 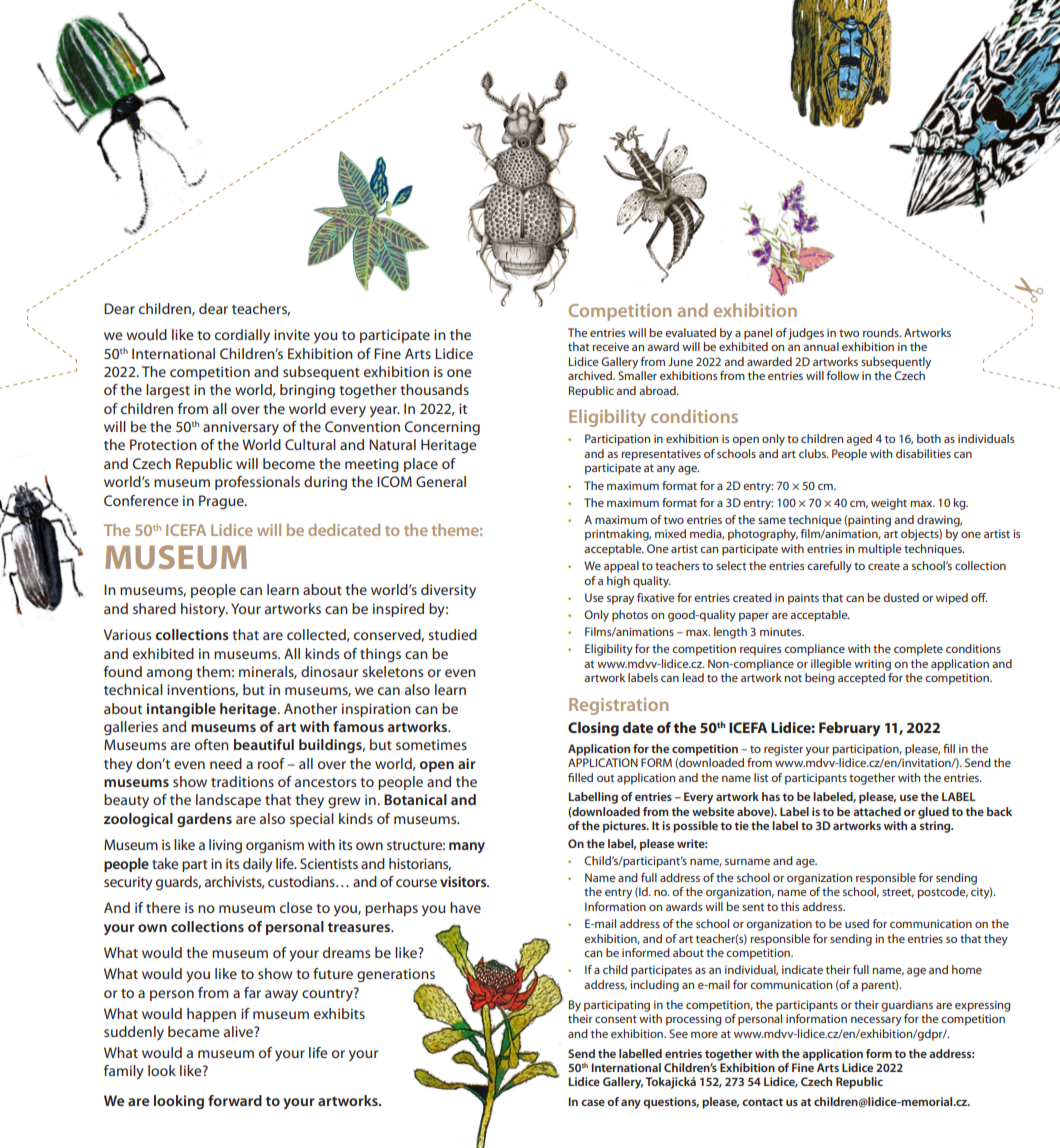 What do you see at coordinates (181, 710) in the image?
I see `intangible` at bounding box center [181, 710].
